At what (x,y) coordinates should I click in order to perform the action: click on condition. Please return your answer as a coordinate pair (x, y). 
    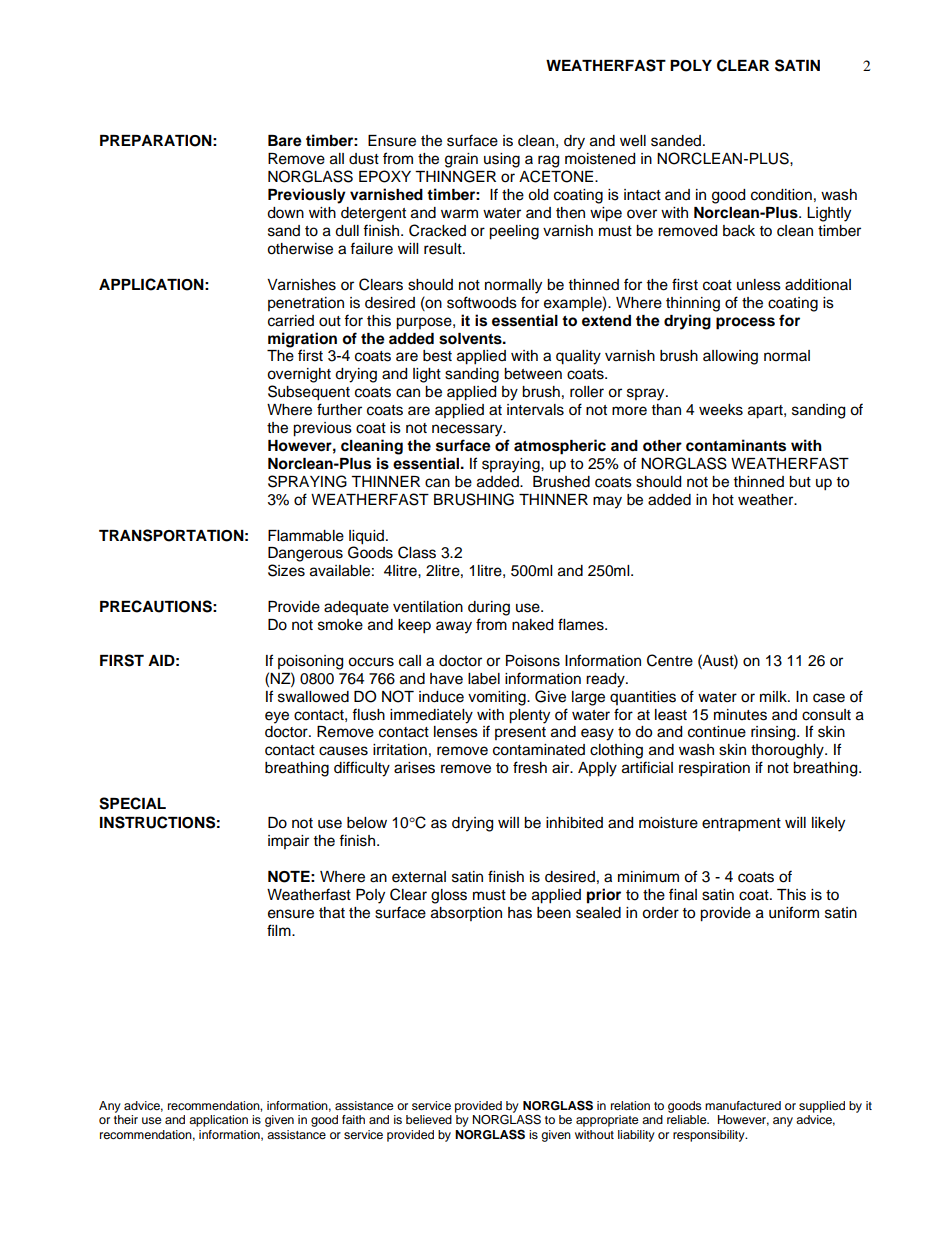
    Looking at the image, I should click on (781, 195).
